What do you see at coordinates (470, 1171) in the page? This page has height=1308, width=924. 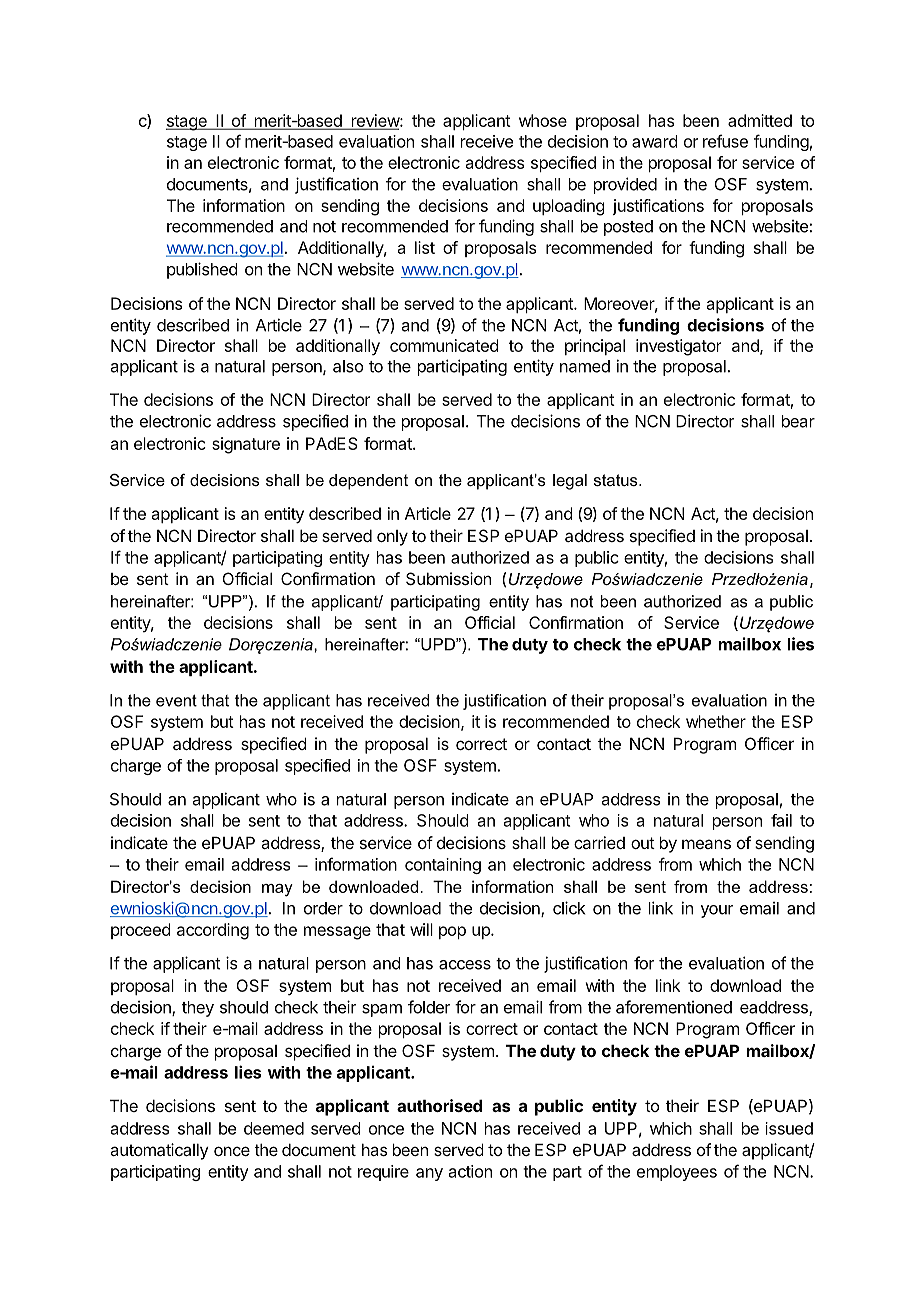 I see `action` at bounding box center [470, 1171].
